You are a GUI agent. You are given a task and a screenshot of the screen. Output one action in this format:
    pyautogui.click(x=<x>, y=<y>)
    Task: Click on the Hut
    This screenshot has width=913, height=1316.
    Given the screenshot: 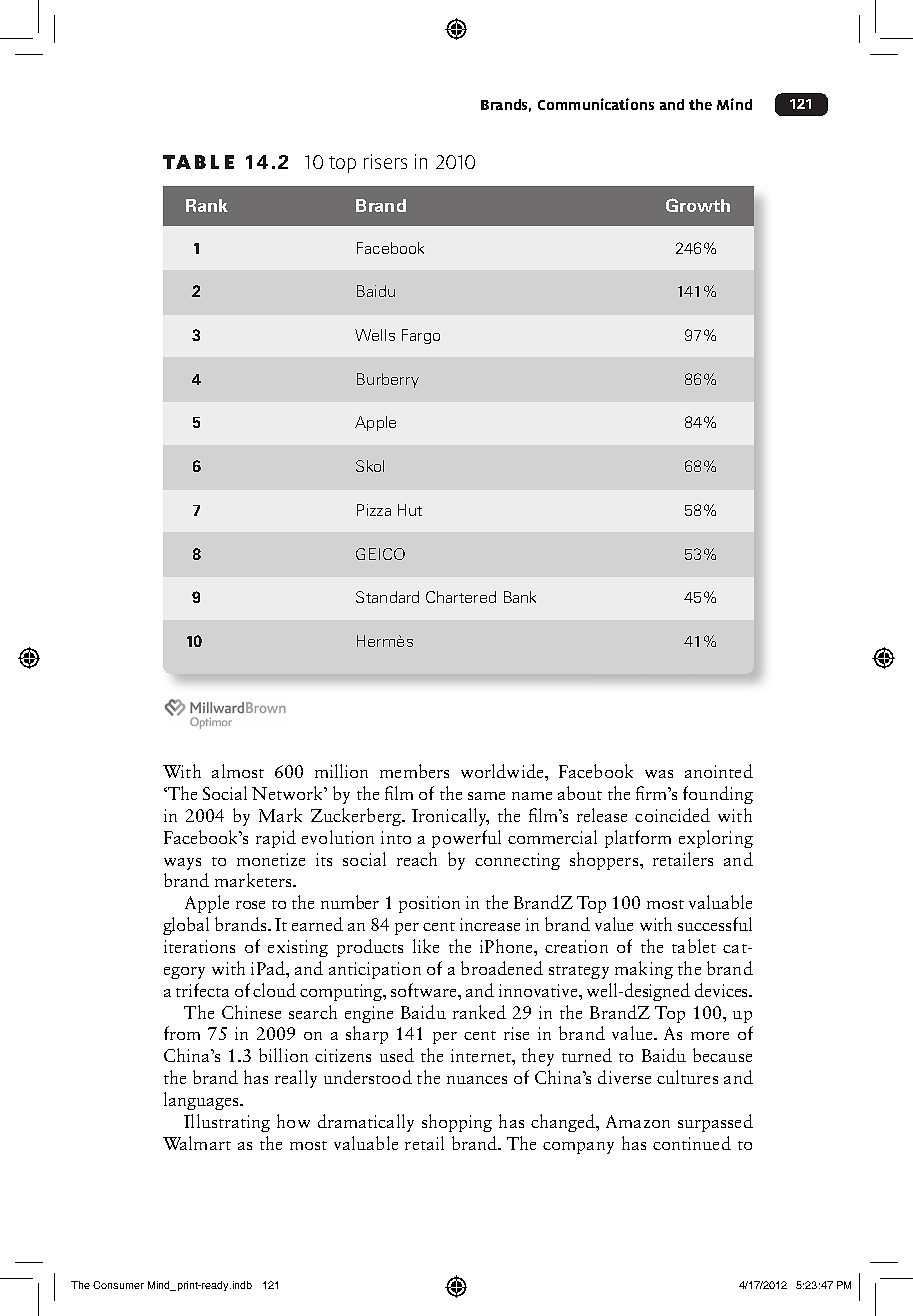 What is the action you would take?
    pyautogui.click(x=410, y=510)
